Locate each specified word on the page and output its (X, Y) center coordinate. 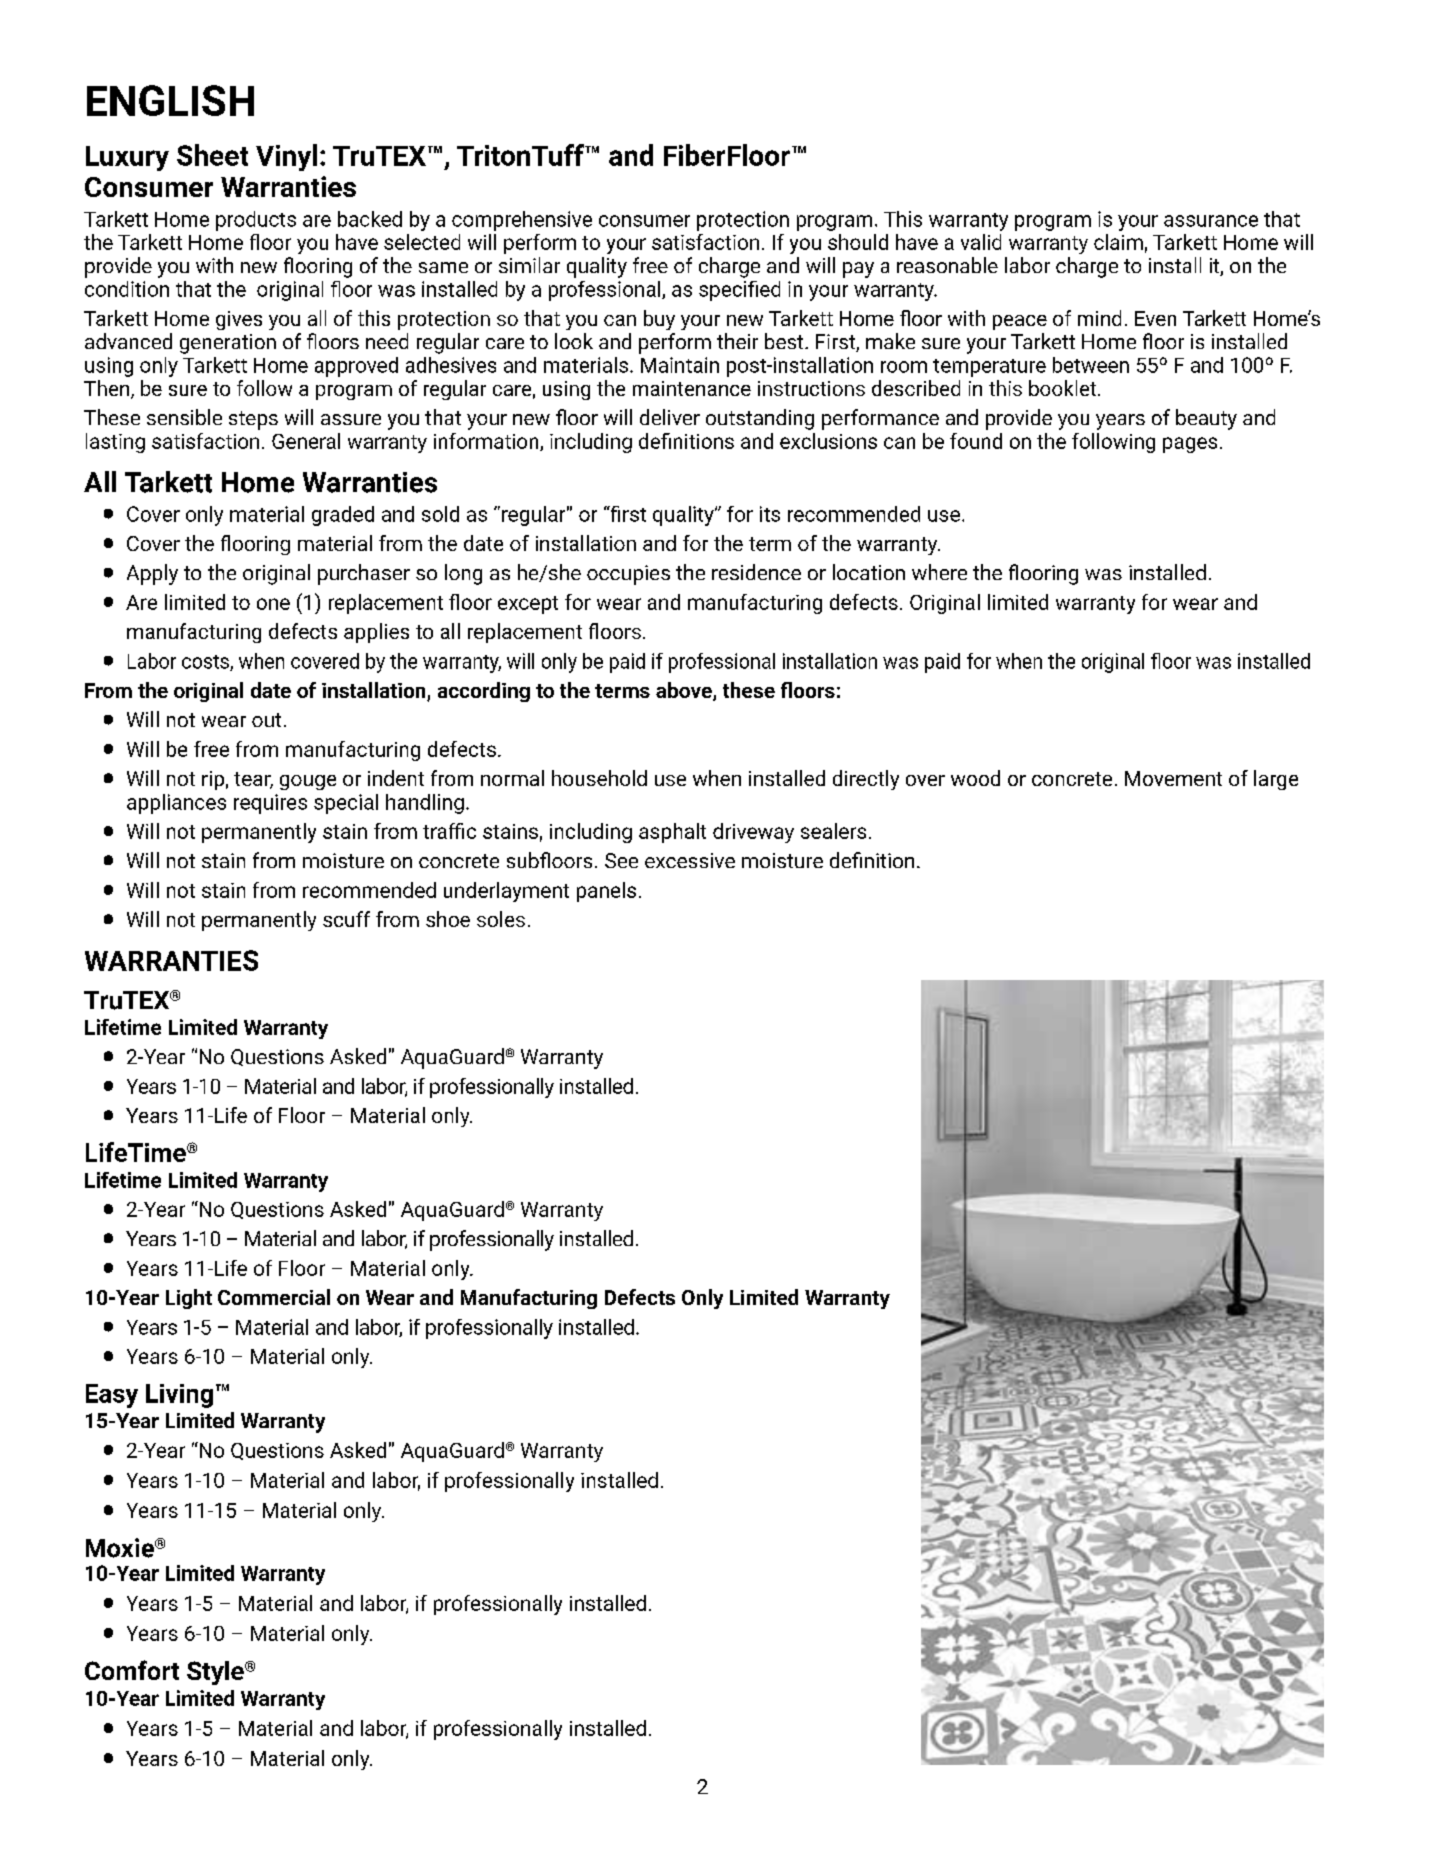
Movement (1173, 778)
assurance (1211, 221)
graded (343, 516)
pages (1190, 445)
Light (189, 1299)
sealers (833, 831)
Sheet (212, 155)
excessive (690, 860)
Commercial (274, 1297)
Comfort (132, 1670)
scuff (346, 919)
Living (179, 1396)
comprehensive (522, 221)
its (770, 514)
